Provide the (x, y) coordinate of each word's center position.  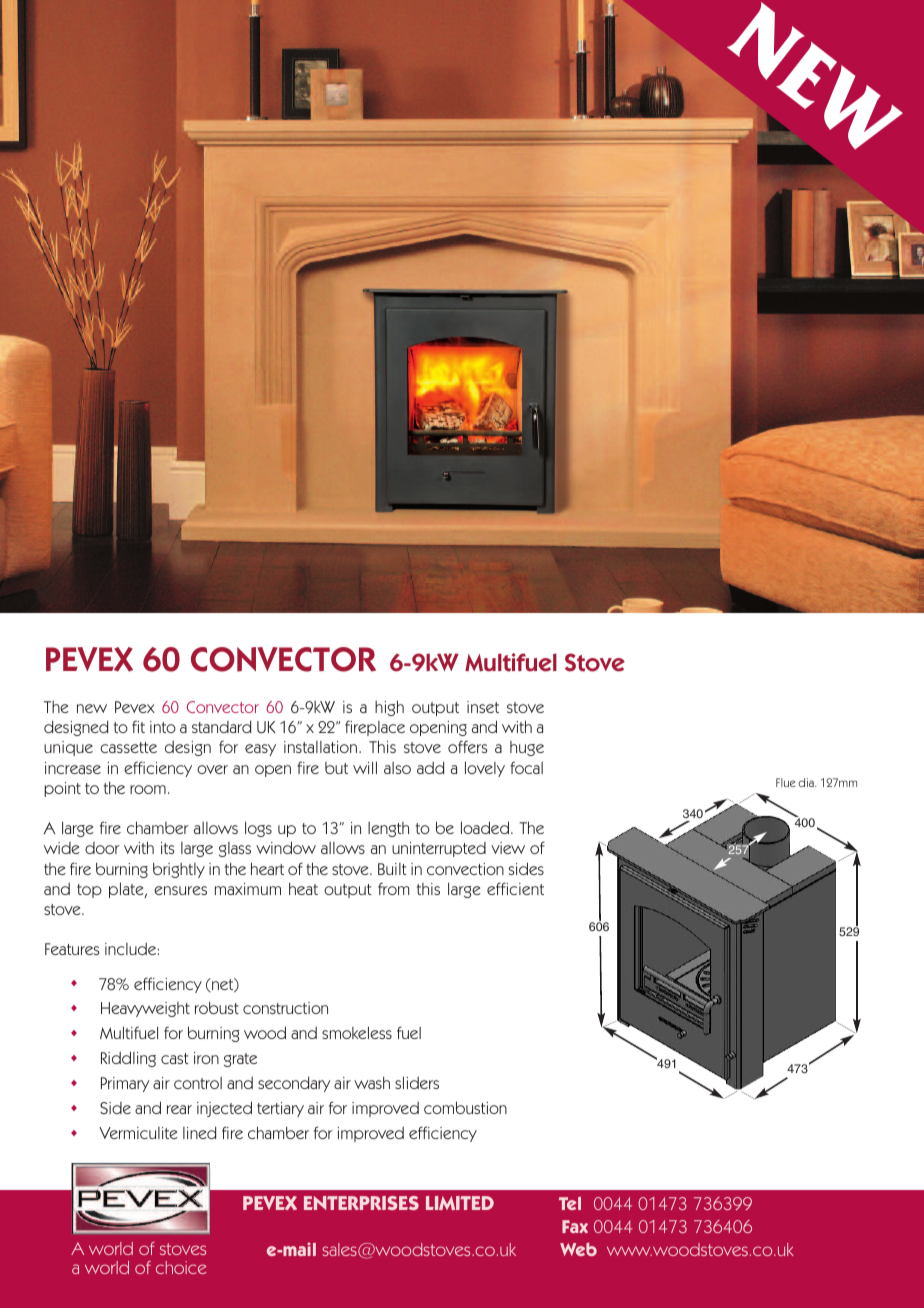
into (163, 727)
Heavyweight (145, 1009)
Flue (785, 782)
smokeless (357, 1032)
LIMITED (460, 1203)
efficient (515, 888)
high (389, 708)
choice (181, 1267)
